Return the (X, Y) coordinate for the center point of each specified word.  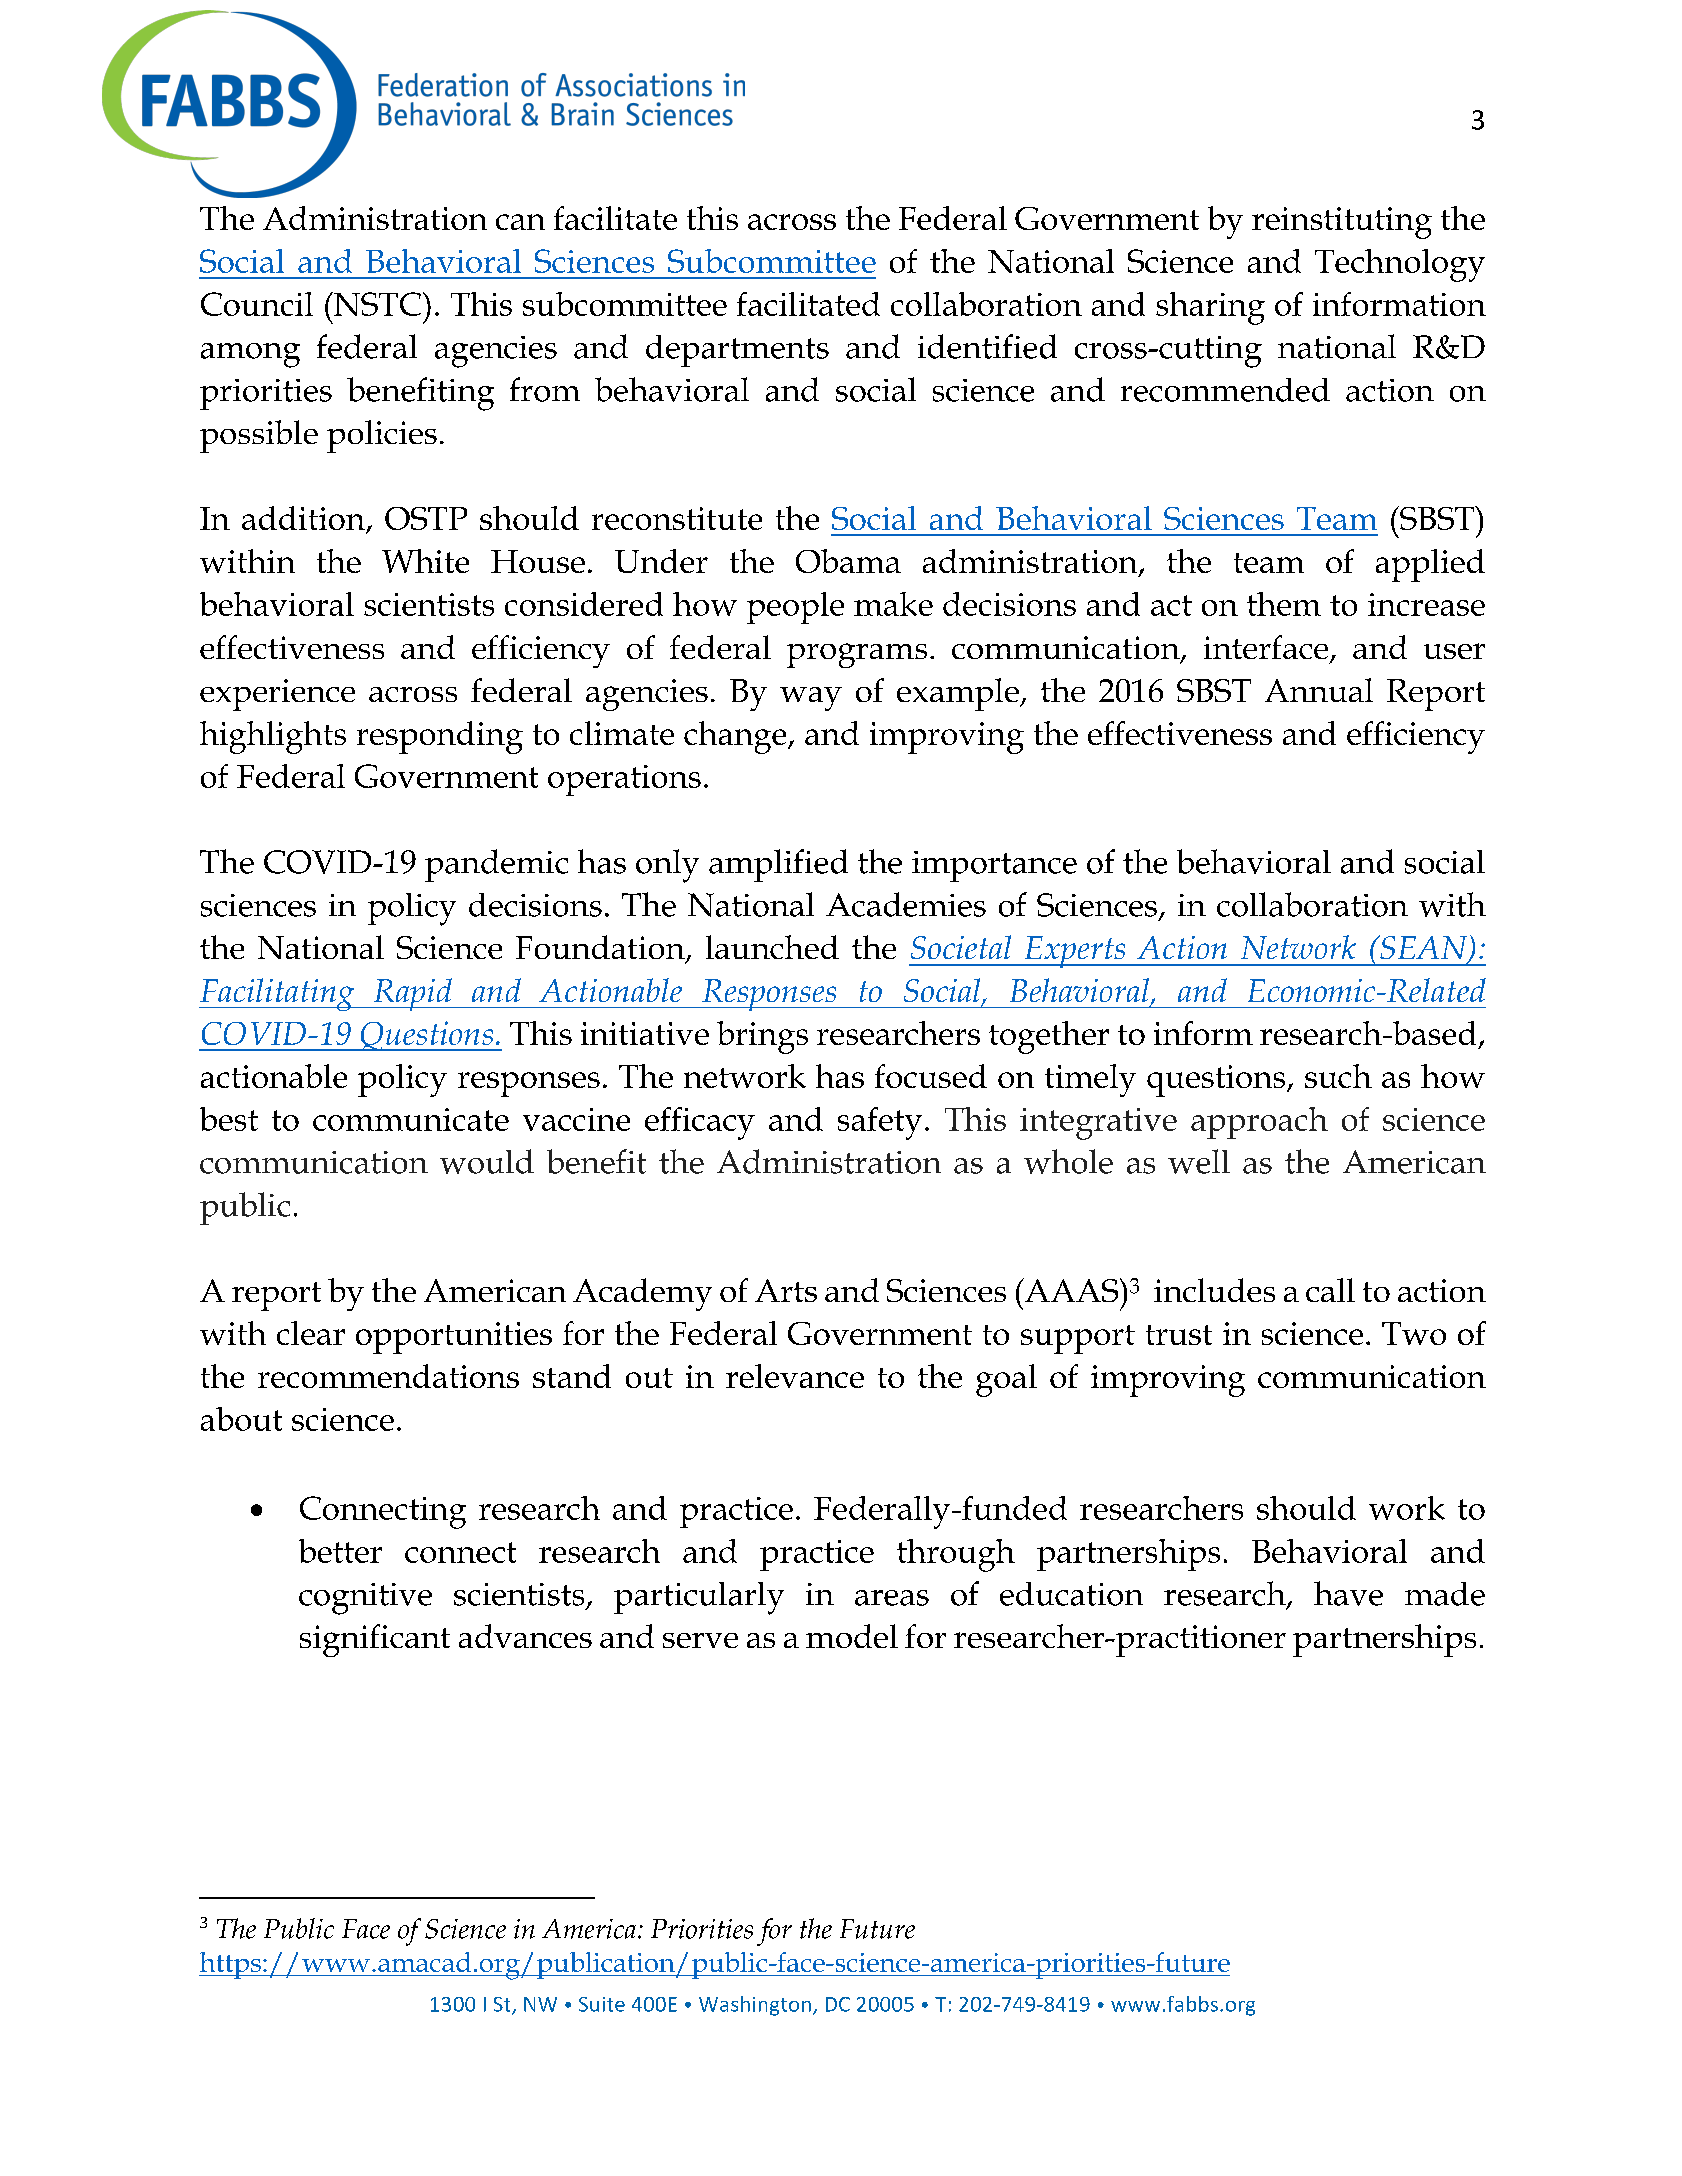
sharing (1210, 308)
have (1348, 1593)
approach (1259, 1123)
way (811, 699)
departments (737, 351)
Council (257, 304)
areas (892, 1598)
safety (880, 1123)
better (340, 1551)
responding (440, 737)
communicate (411, 1119)
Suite (602, 2004)
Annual (1319, 690)
